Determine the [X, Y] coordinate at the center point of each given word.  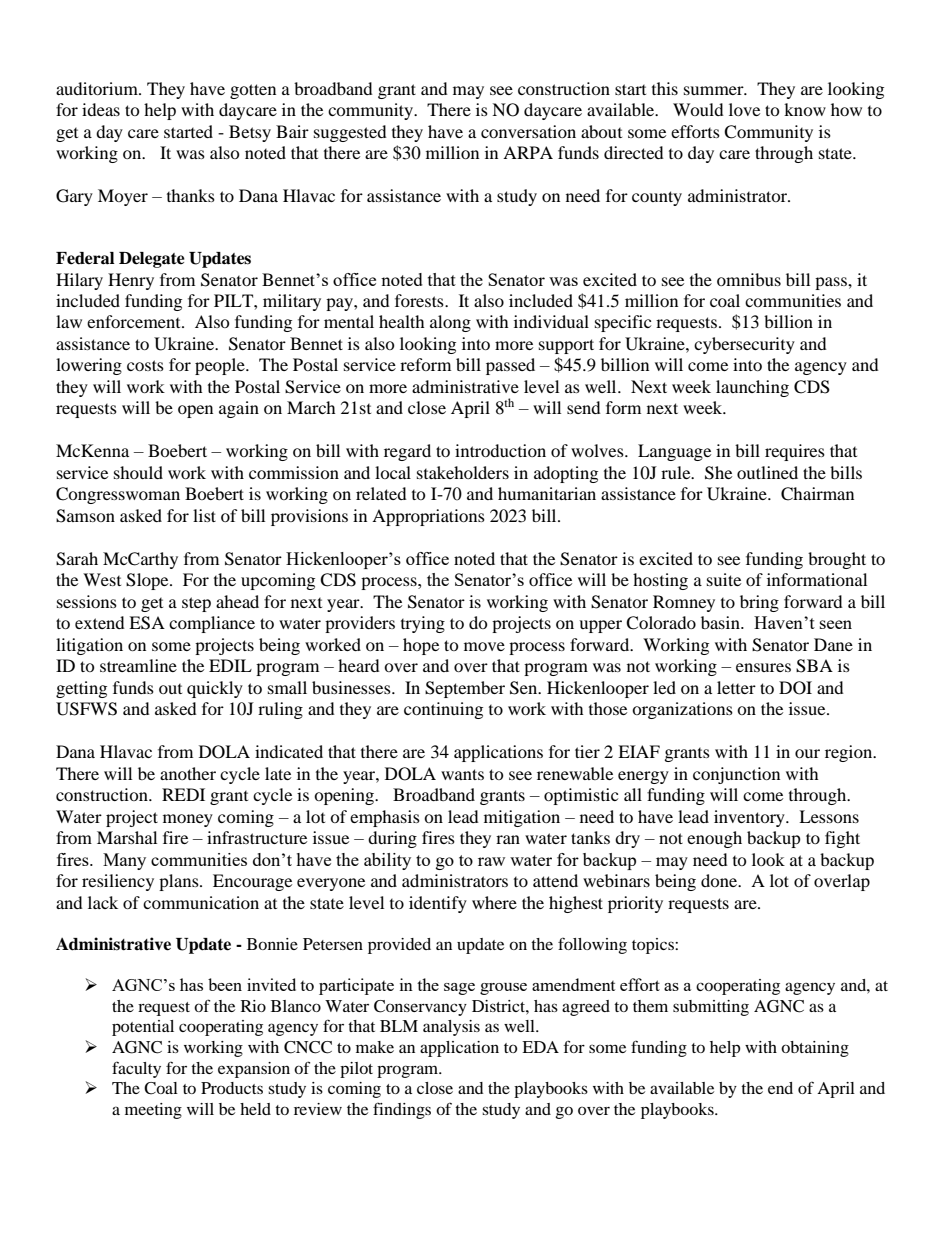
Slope [148, 581]
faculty [136, 1069]
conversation [528, 131]
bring [759, 603]
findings [402, 1110]
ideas [101, 109]
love [744, 109]
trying [423, 624]
